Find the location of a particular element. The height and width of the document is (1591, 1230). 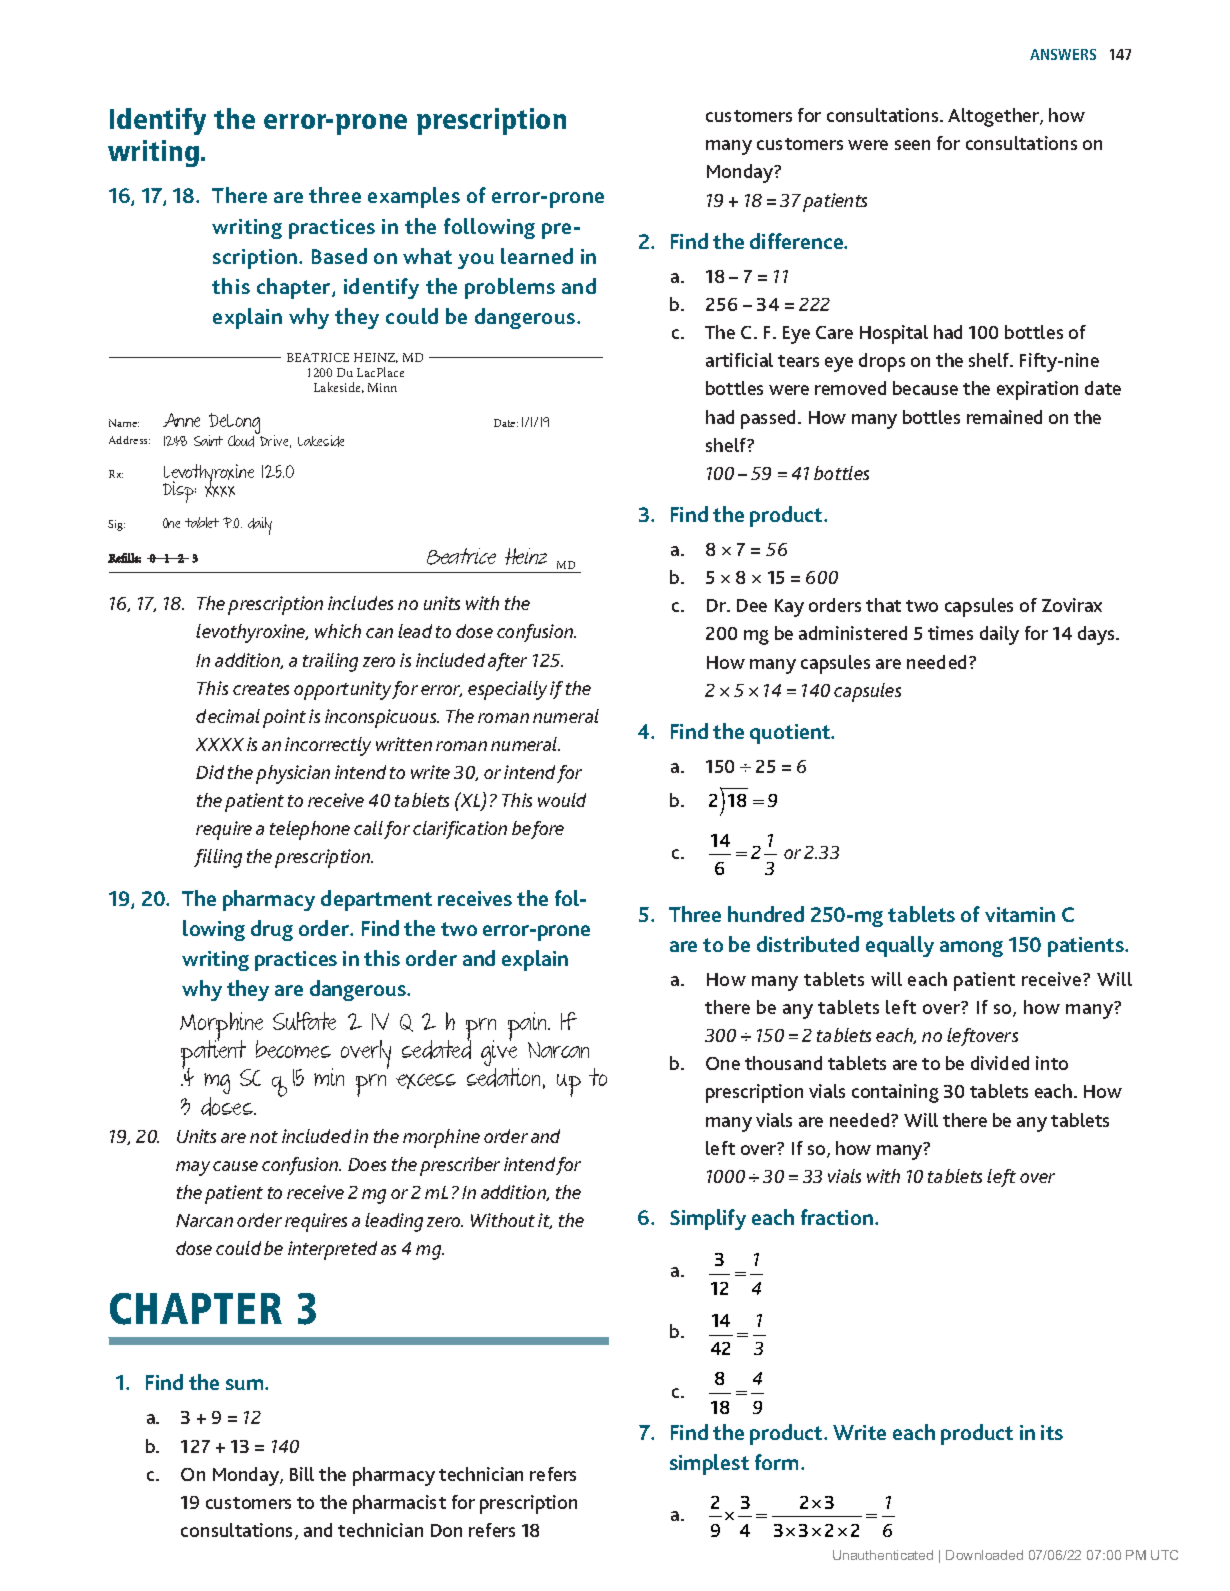

vitamin is located at coordinates (1020, 914).
